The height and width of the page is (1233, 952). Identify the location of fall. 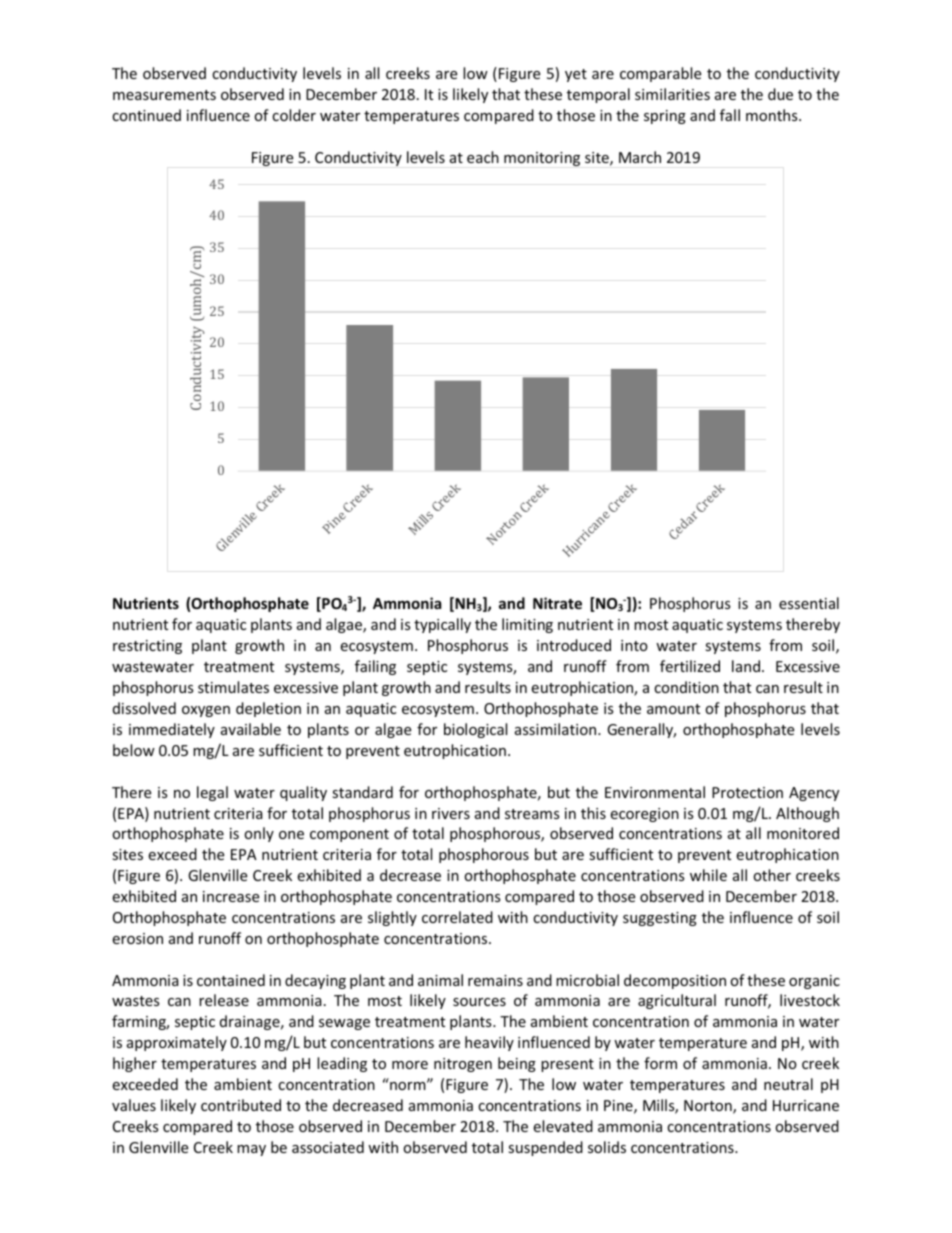
(730, 115).
